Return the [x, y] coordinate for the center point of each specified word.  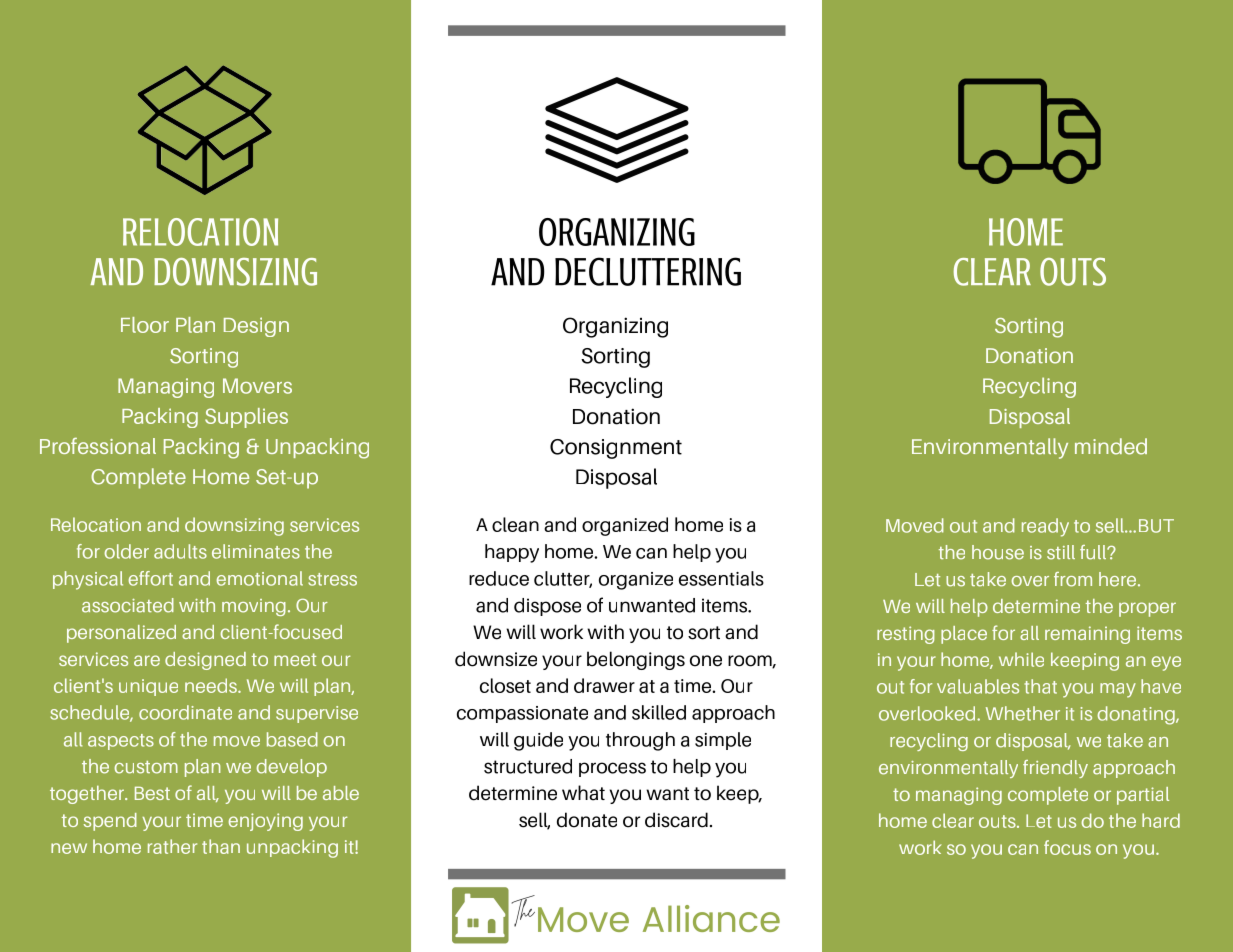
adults [180, 551]
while [1021, 659]
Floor [145, 325]
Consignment [616, 449]
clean [515, 524]
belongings [636, 660]
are [147, 660]
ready [1045, 527]
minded [1111, 446]
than [221, 846]
